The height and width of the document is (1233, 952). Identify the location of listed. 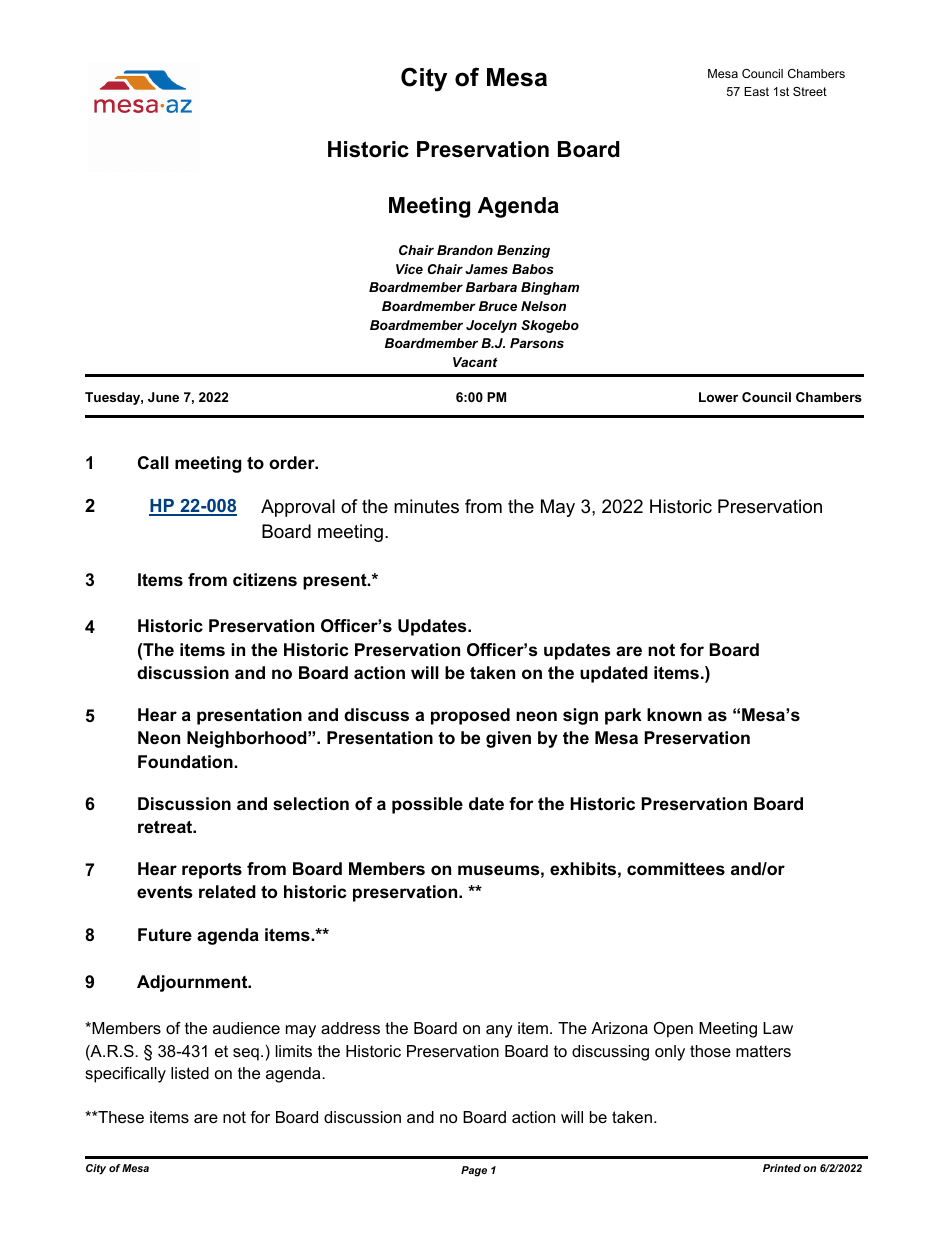
(190, 1073).
